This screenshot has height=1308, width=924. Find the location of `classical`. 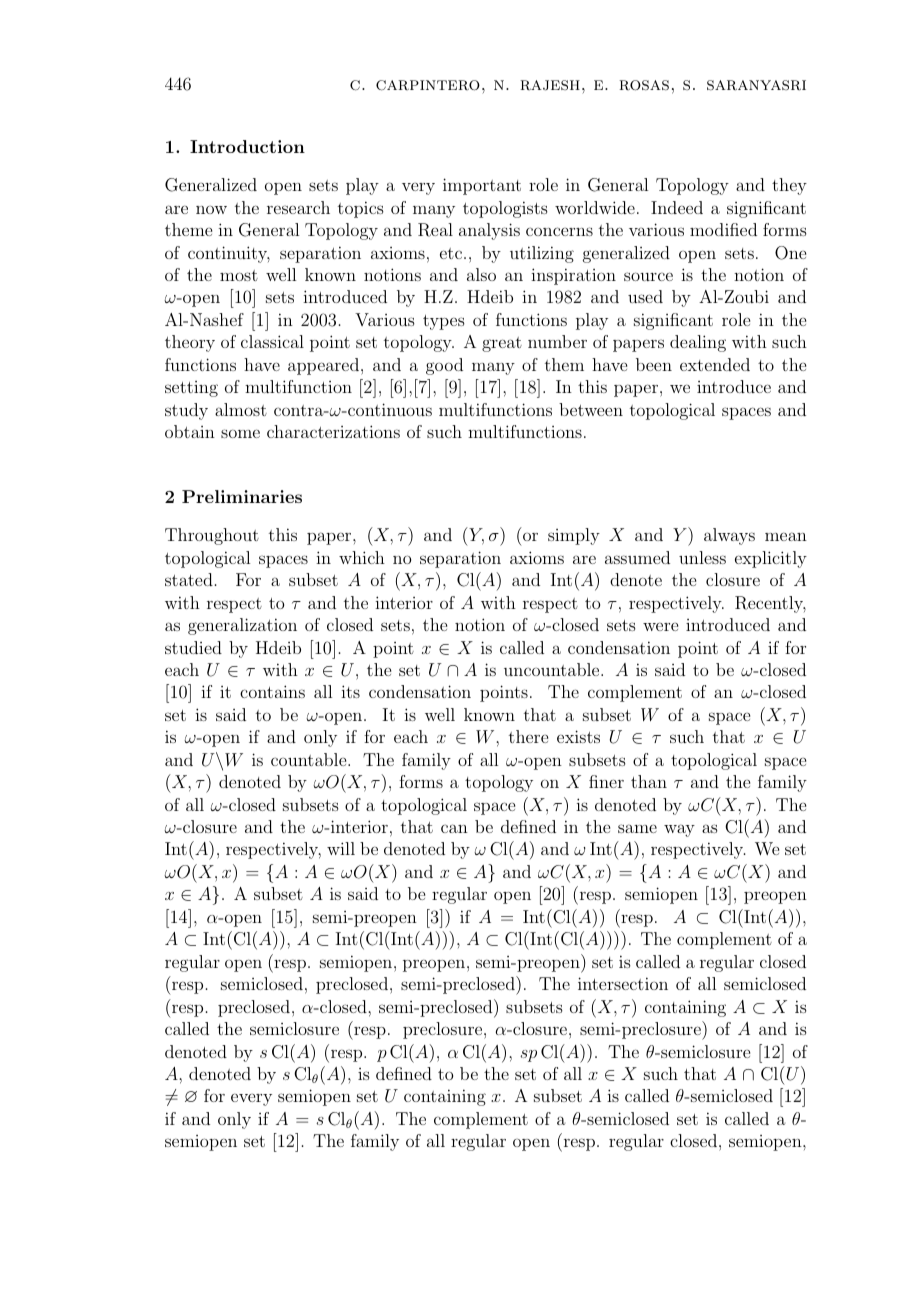

classical is located at coordinates (272, 341).
